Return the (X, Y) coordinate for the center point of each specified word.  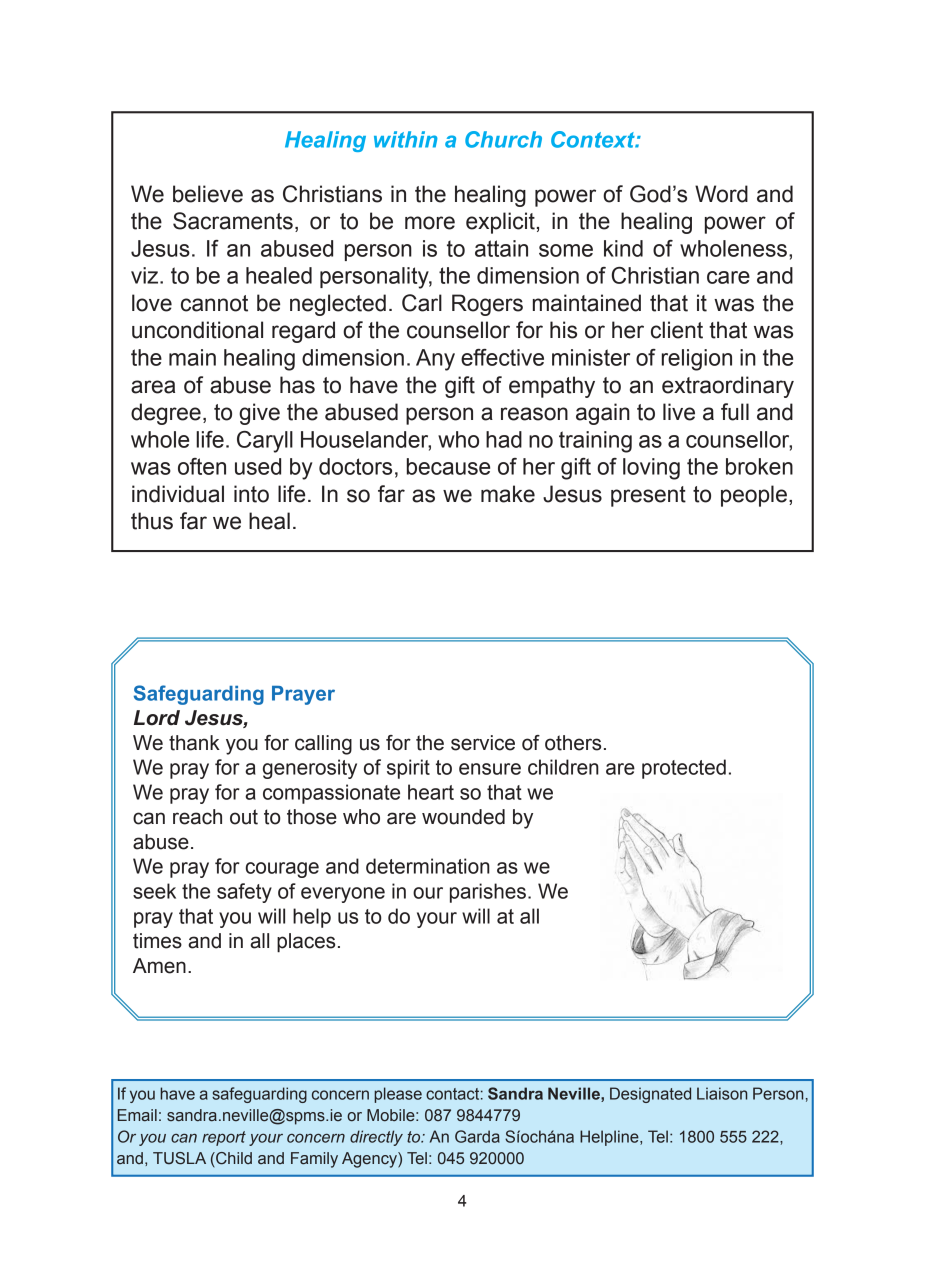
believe (208, 194)
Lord (157, 718)
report (224, 1138)
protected (684, 769)
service (483, 743)
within (406, 139)
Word (721, 194)
